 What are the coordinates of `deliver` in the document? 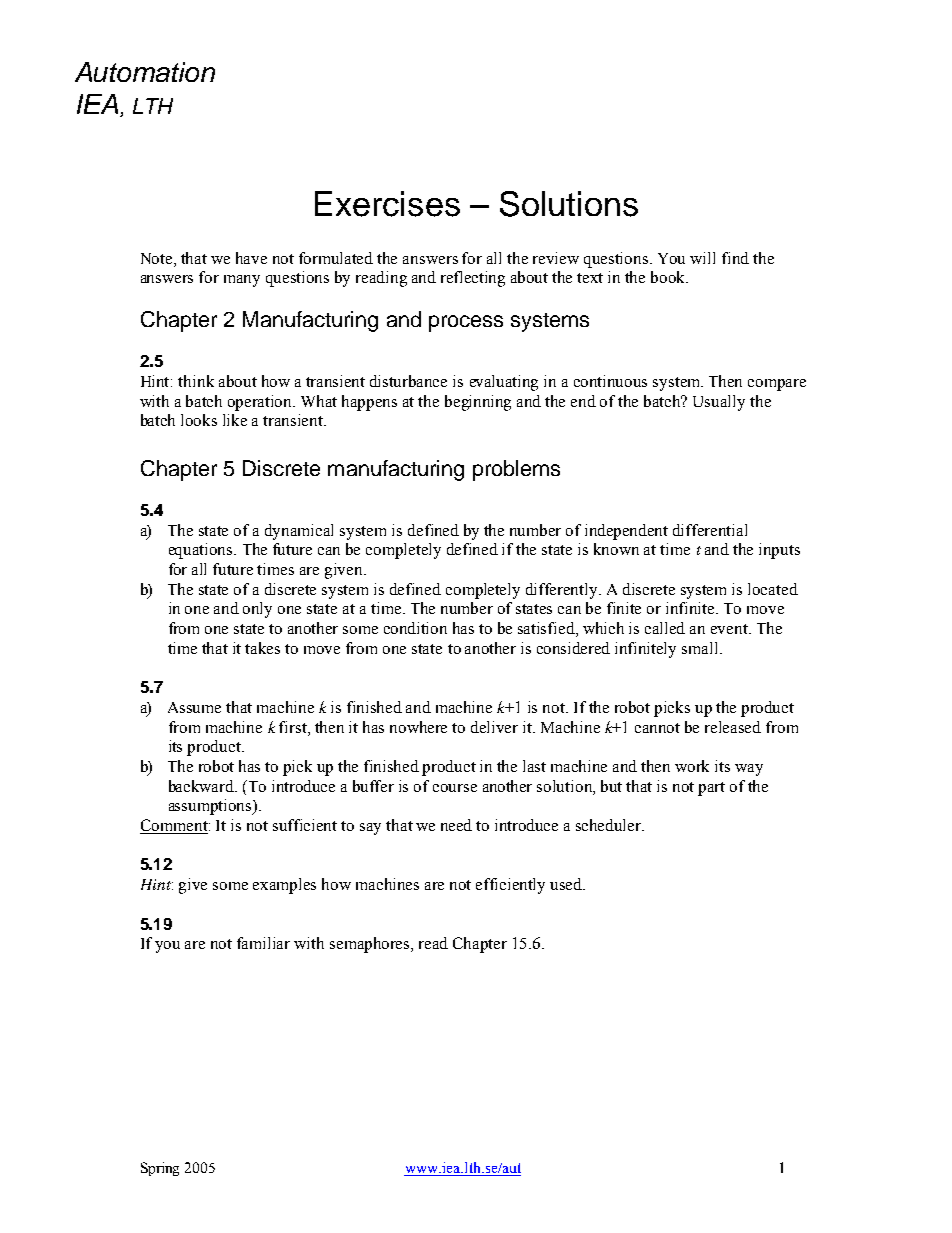 It's located at (494, 727).
